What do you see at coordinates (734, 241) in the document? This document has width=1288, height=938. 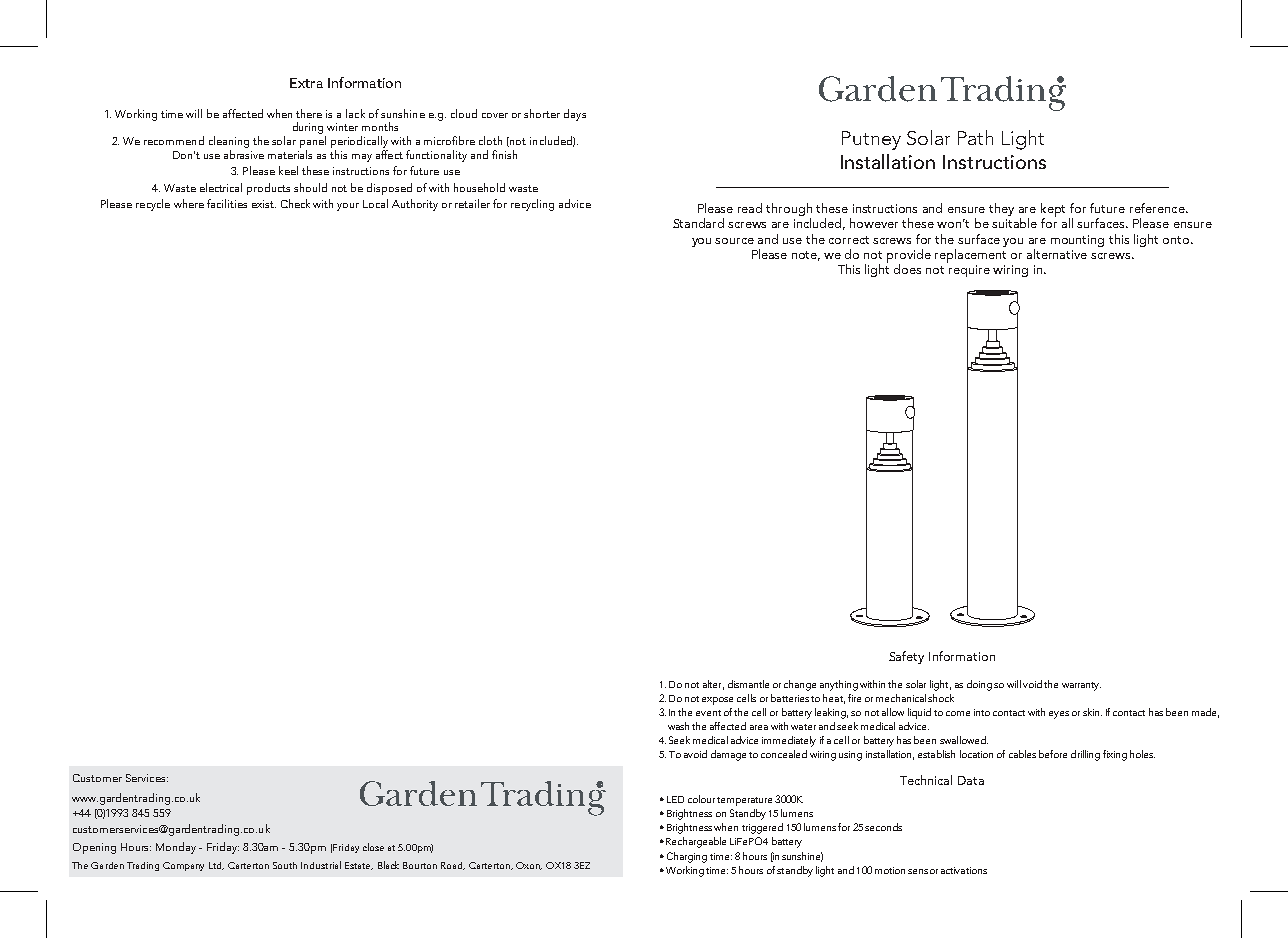 I see `source` at bounding box center [734, 241].
